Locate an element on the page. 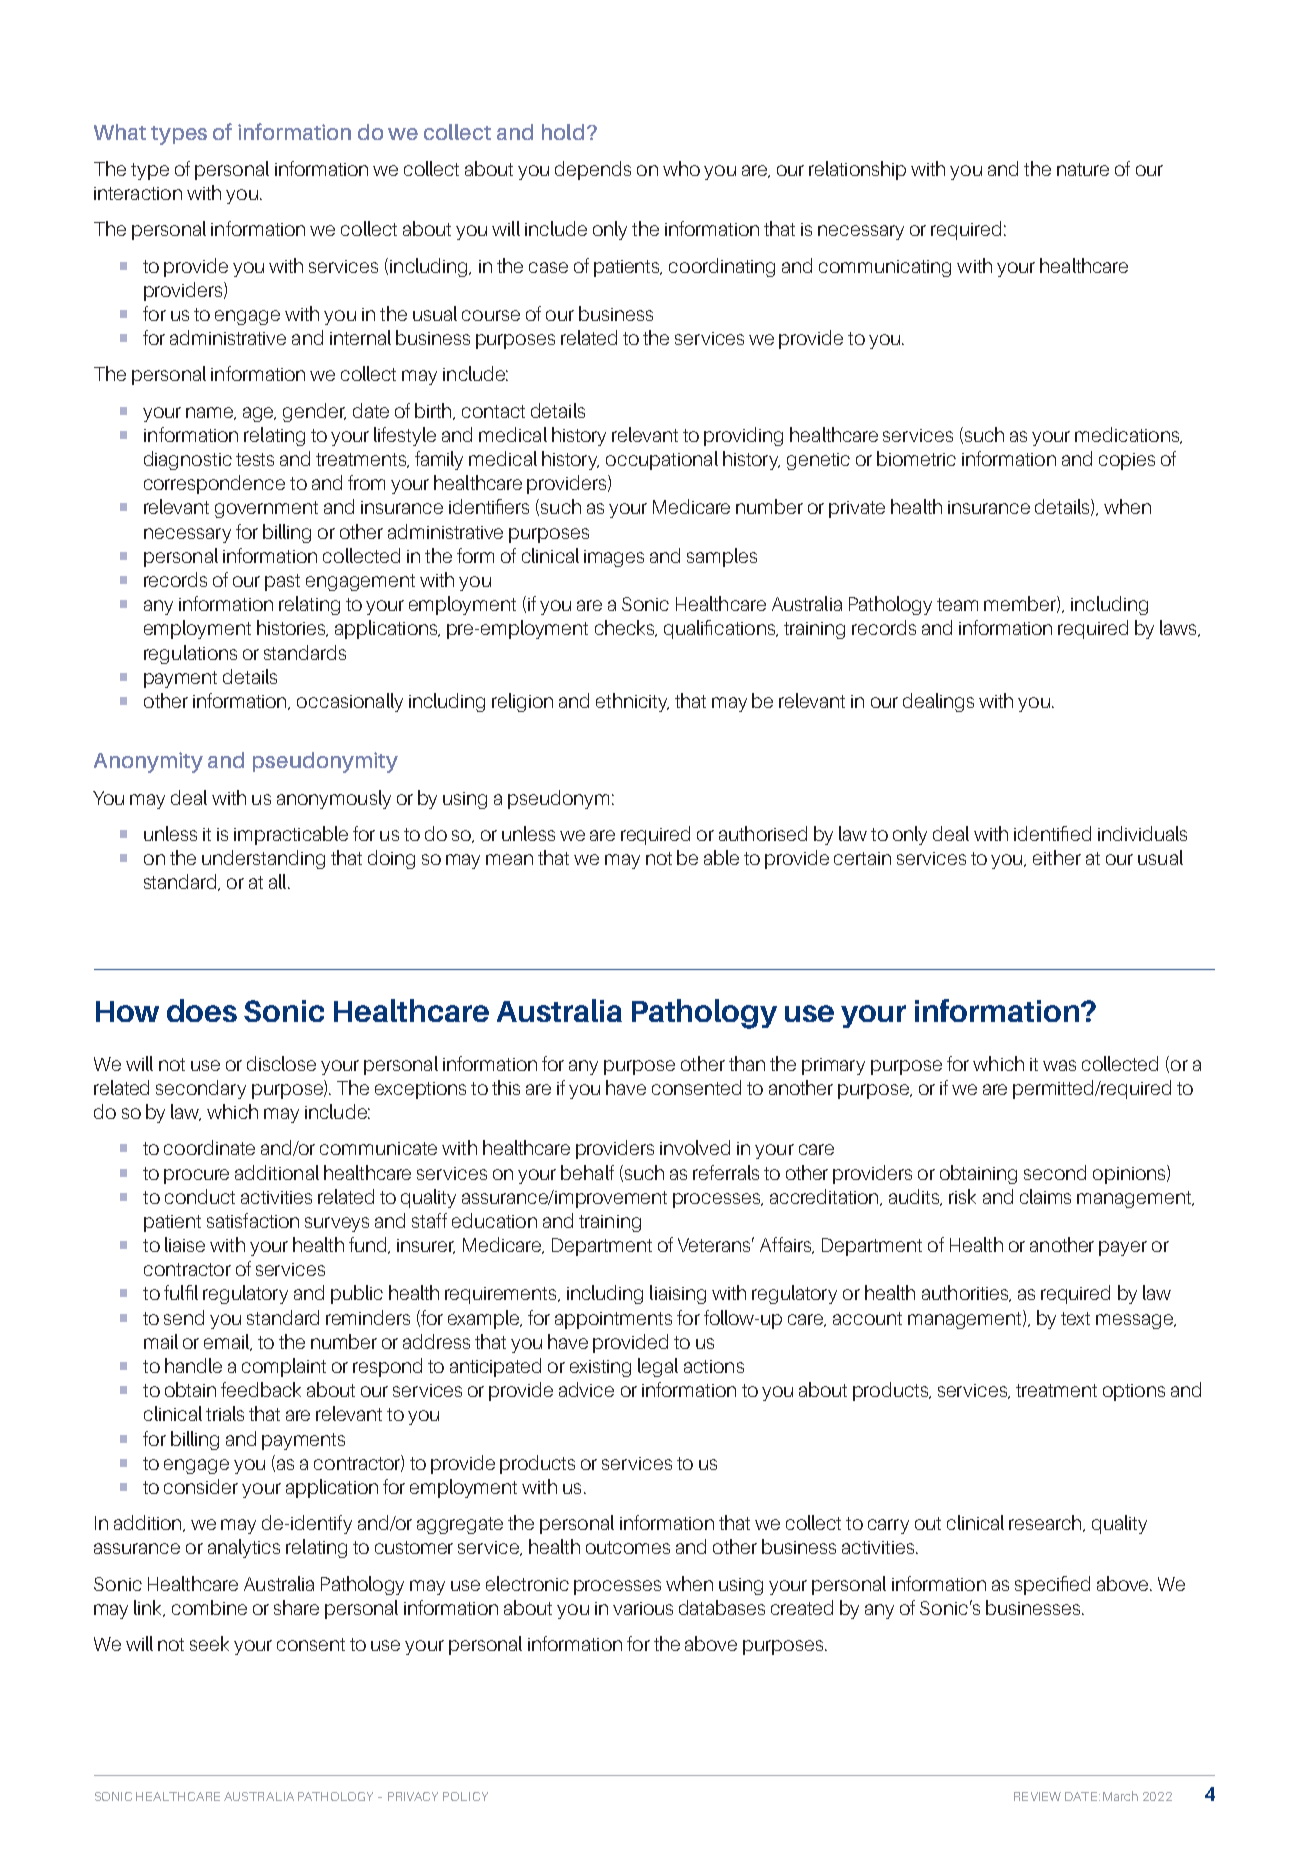 This image has width=1309, height=1851. satisfaction is located at coordinates (253, 1220).
